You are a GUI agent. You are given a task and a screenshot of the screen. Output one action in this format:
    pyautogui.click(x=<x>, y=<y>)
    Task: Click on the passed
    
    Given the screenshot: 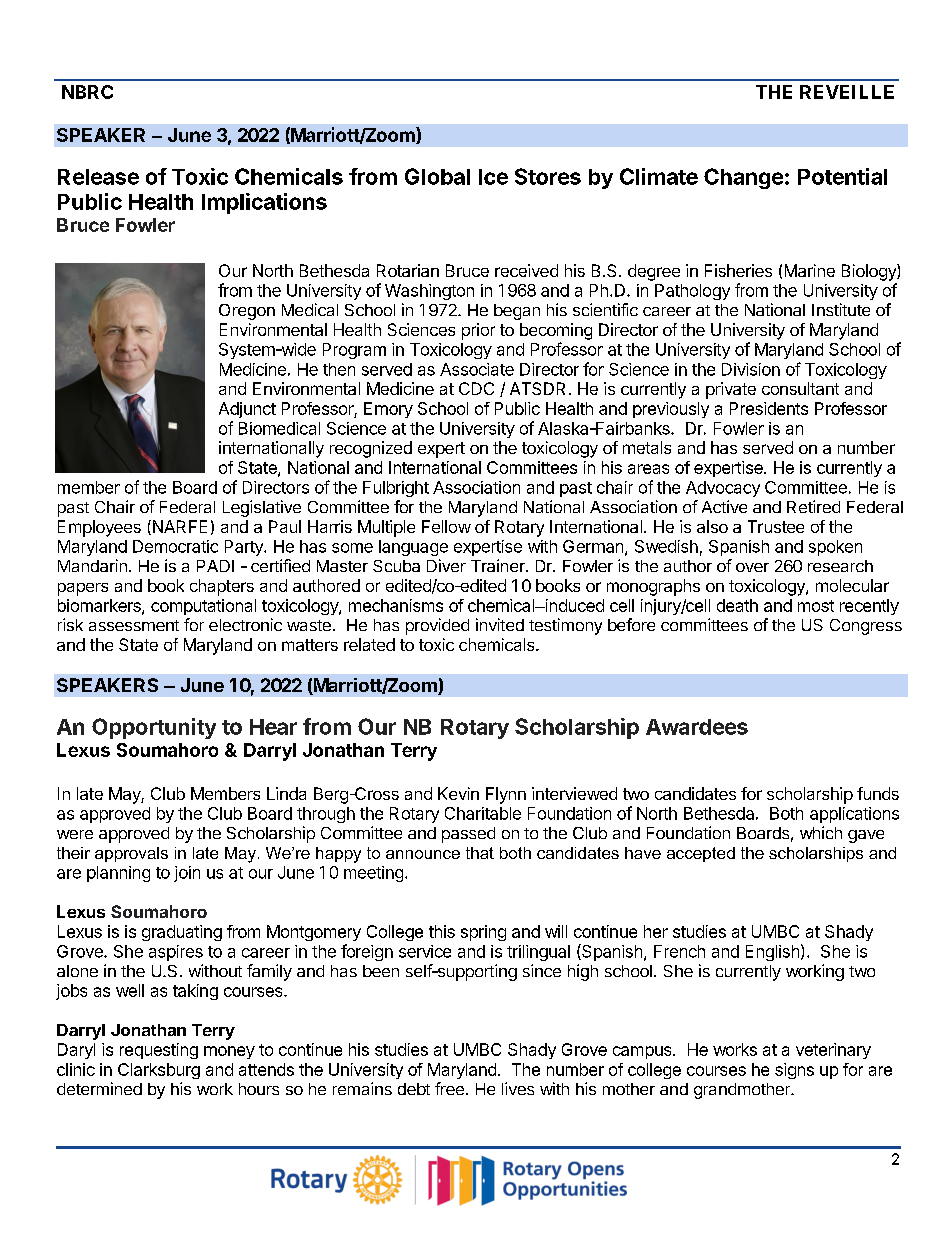 What is the action you would take?
    pyautogui.click(x=468, y=835)
